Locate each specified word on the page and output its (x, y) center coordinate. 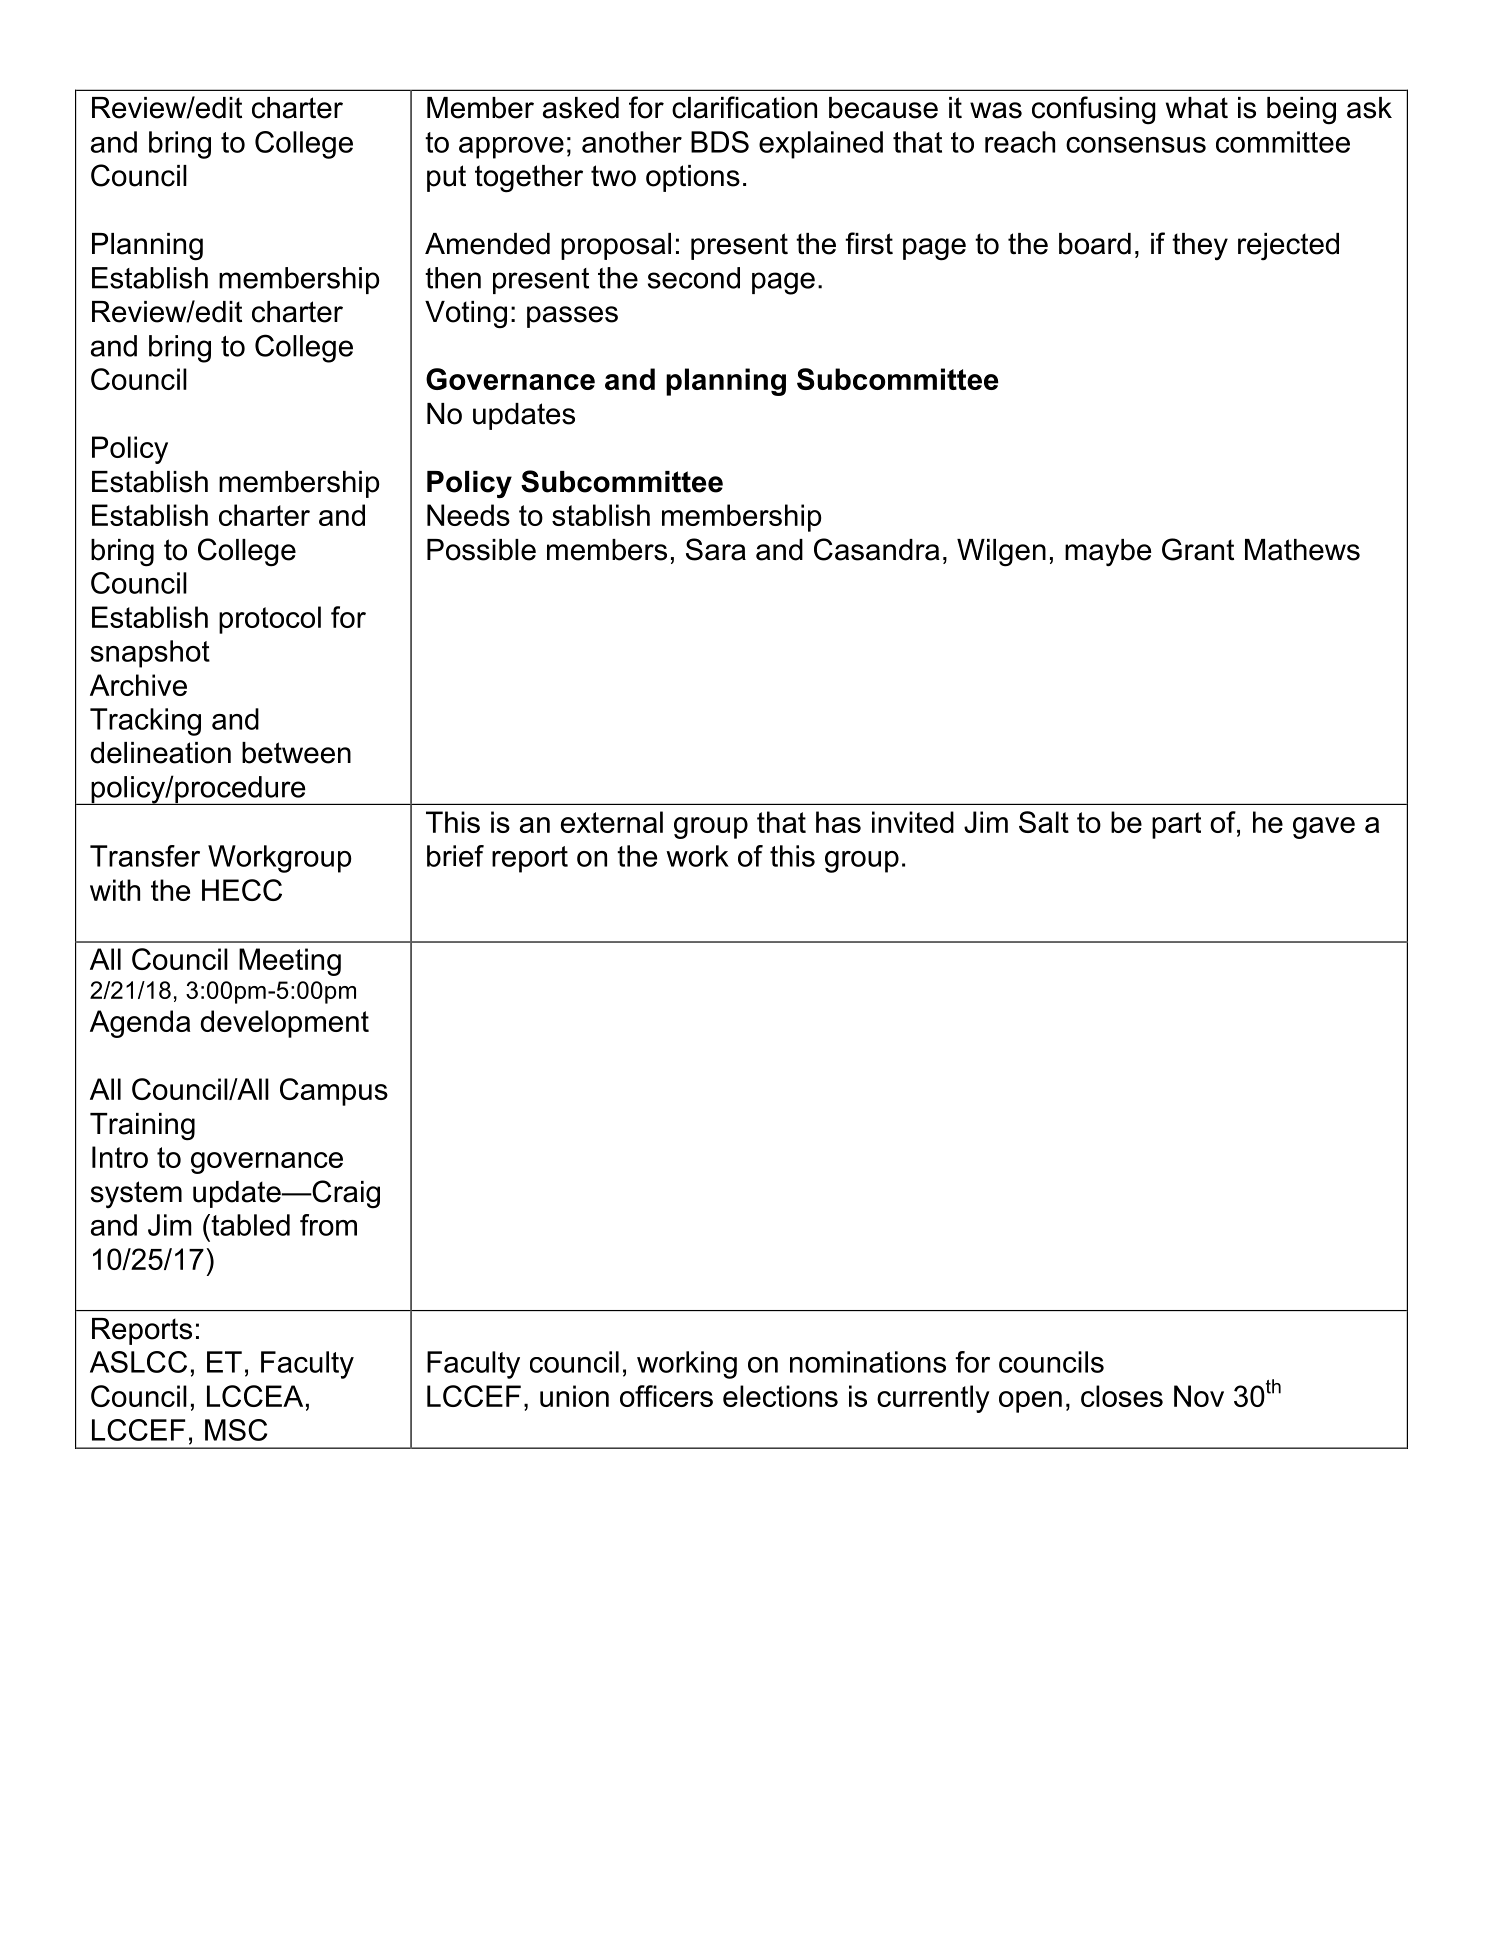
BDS (720, 142)
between (296, 753)
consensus (1136, 145)
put (446, 178)
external (612, 822)
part (1176, 825)
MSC (236, 1430)
